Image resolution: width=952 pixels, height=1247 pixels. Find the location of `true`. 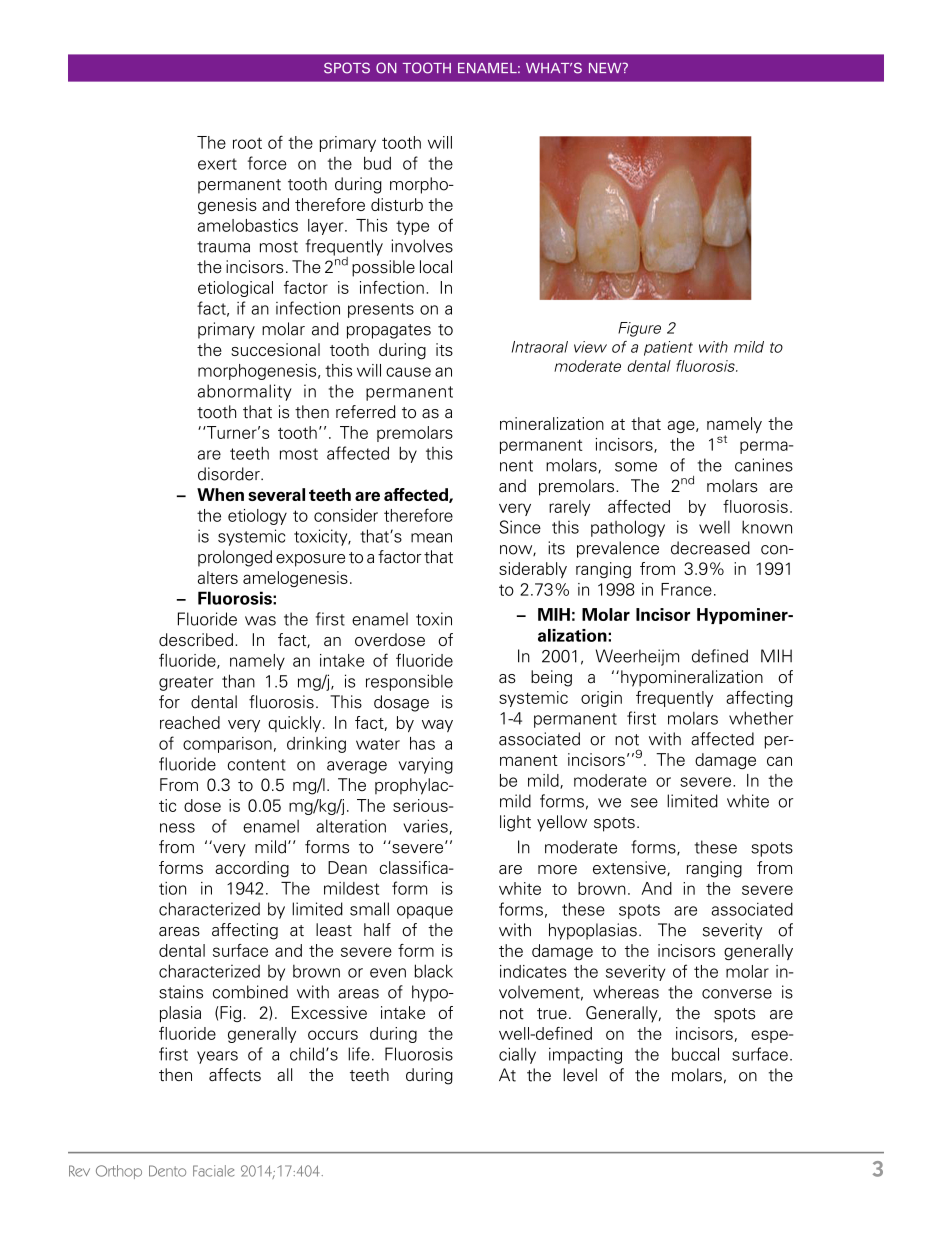

true is located at coordinates (552, 1014).
